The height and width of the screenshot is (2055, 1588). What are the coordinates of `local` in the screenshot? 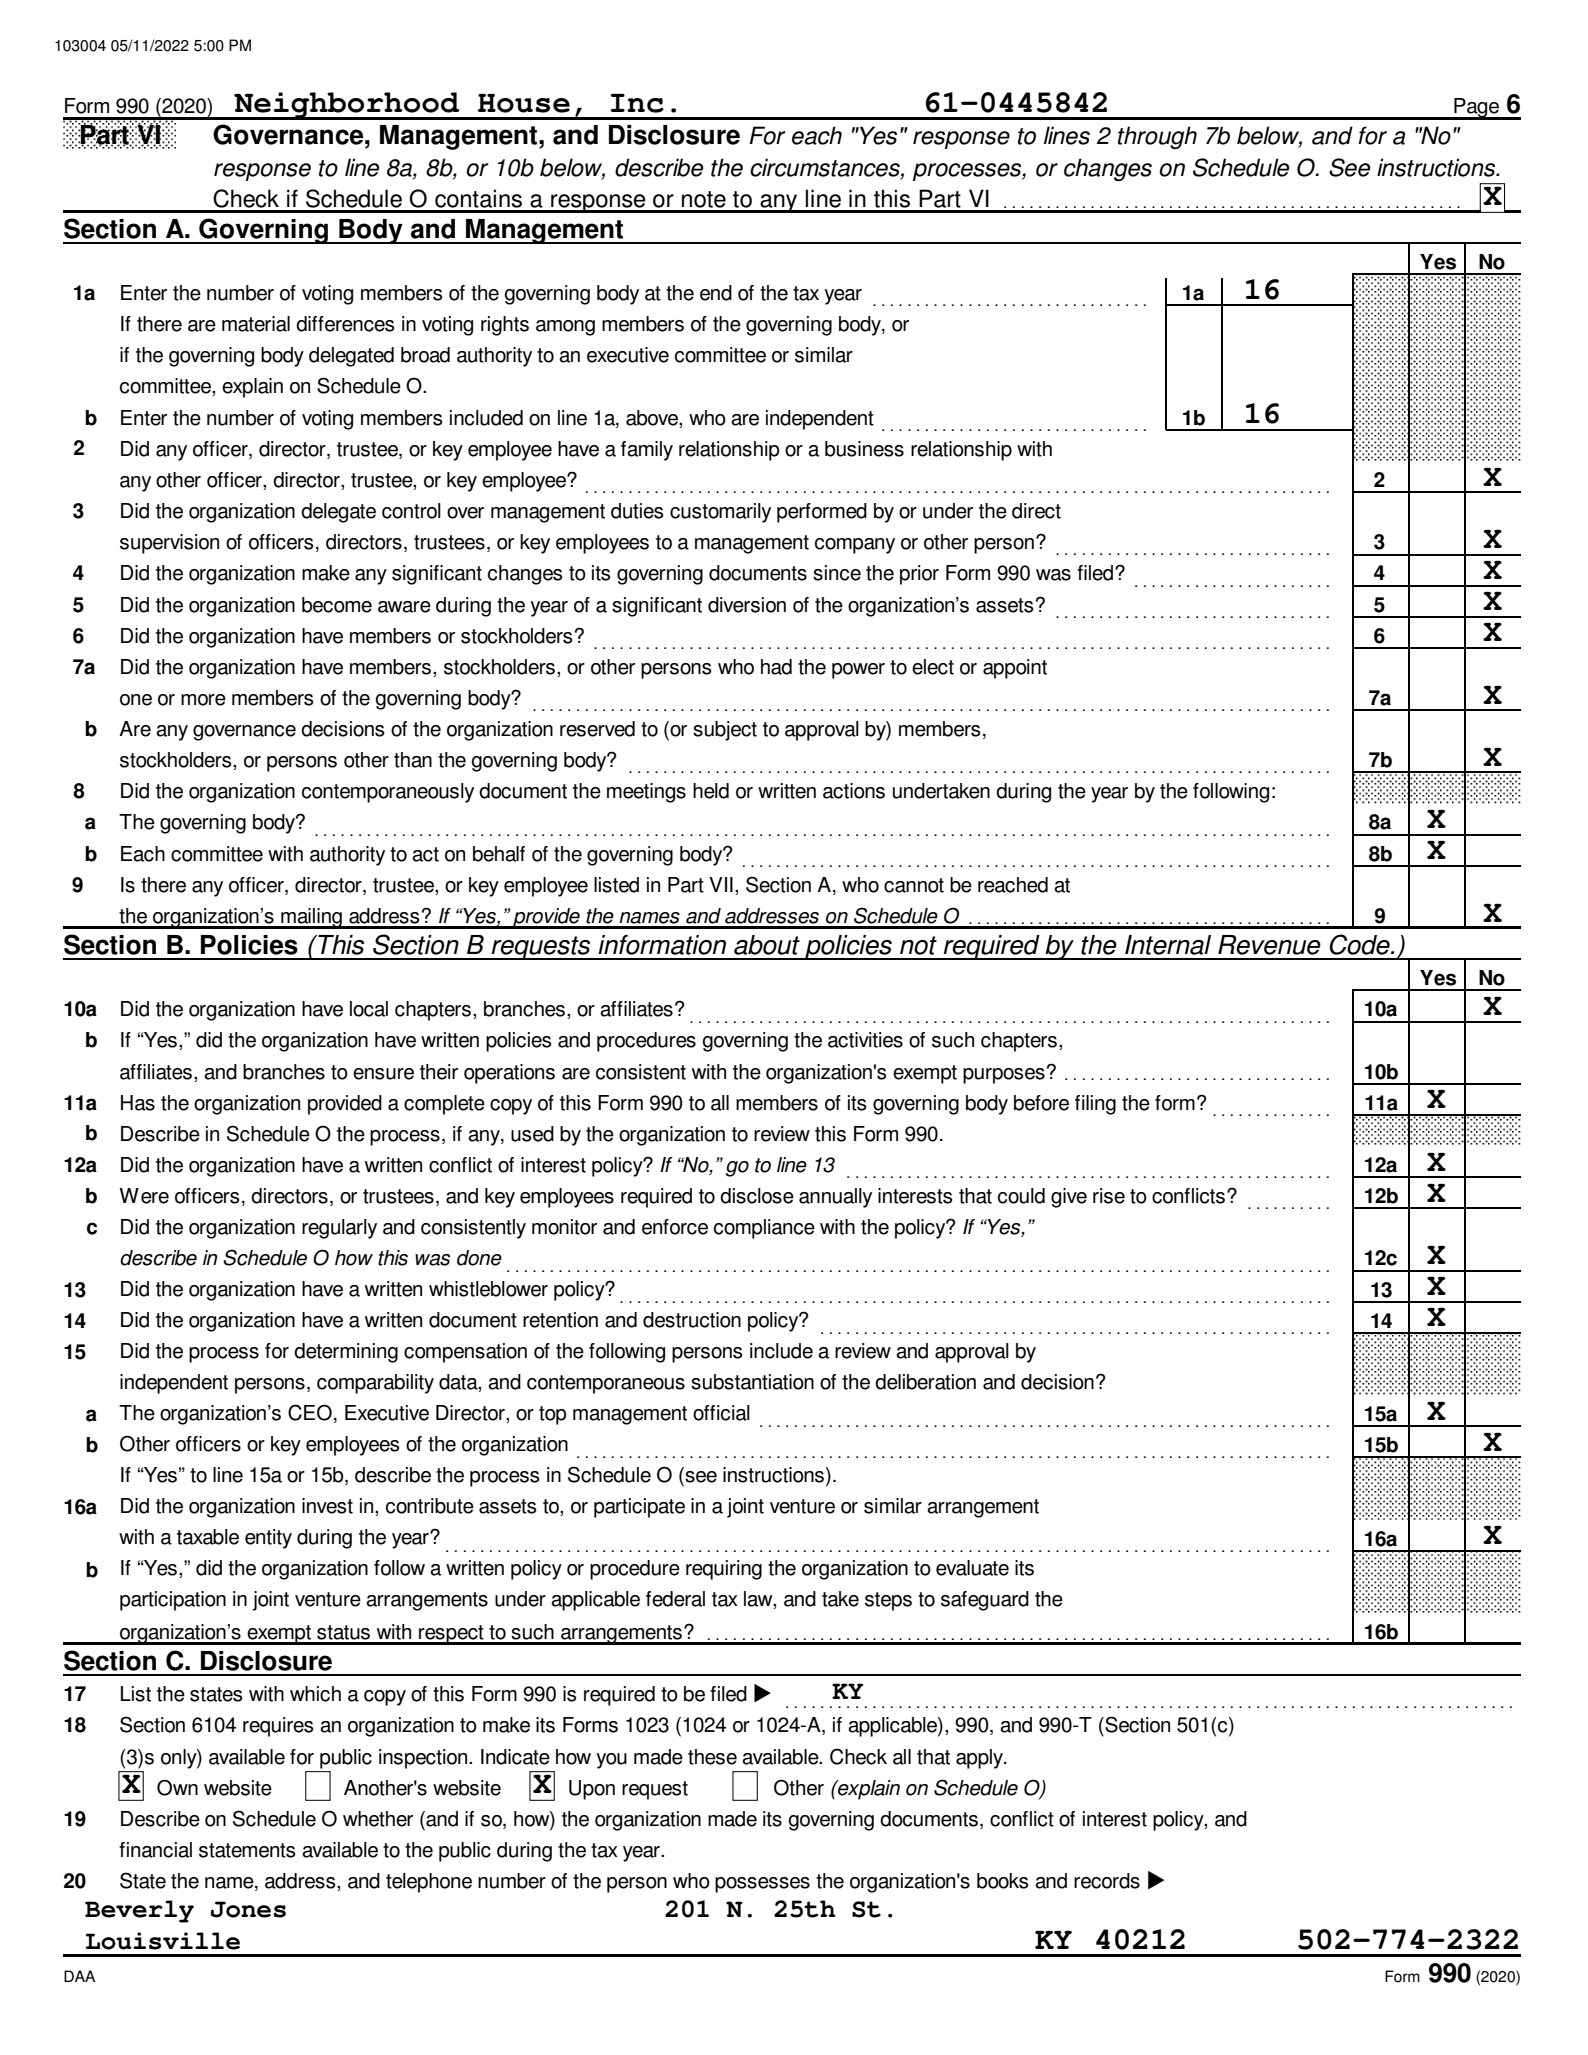 It's located at (369, 1009).
